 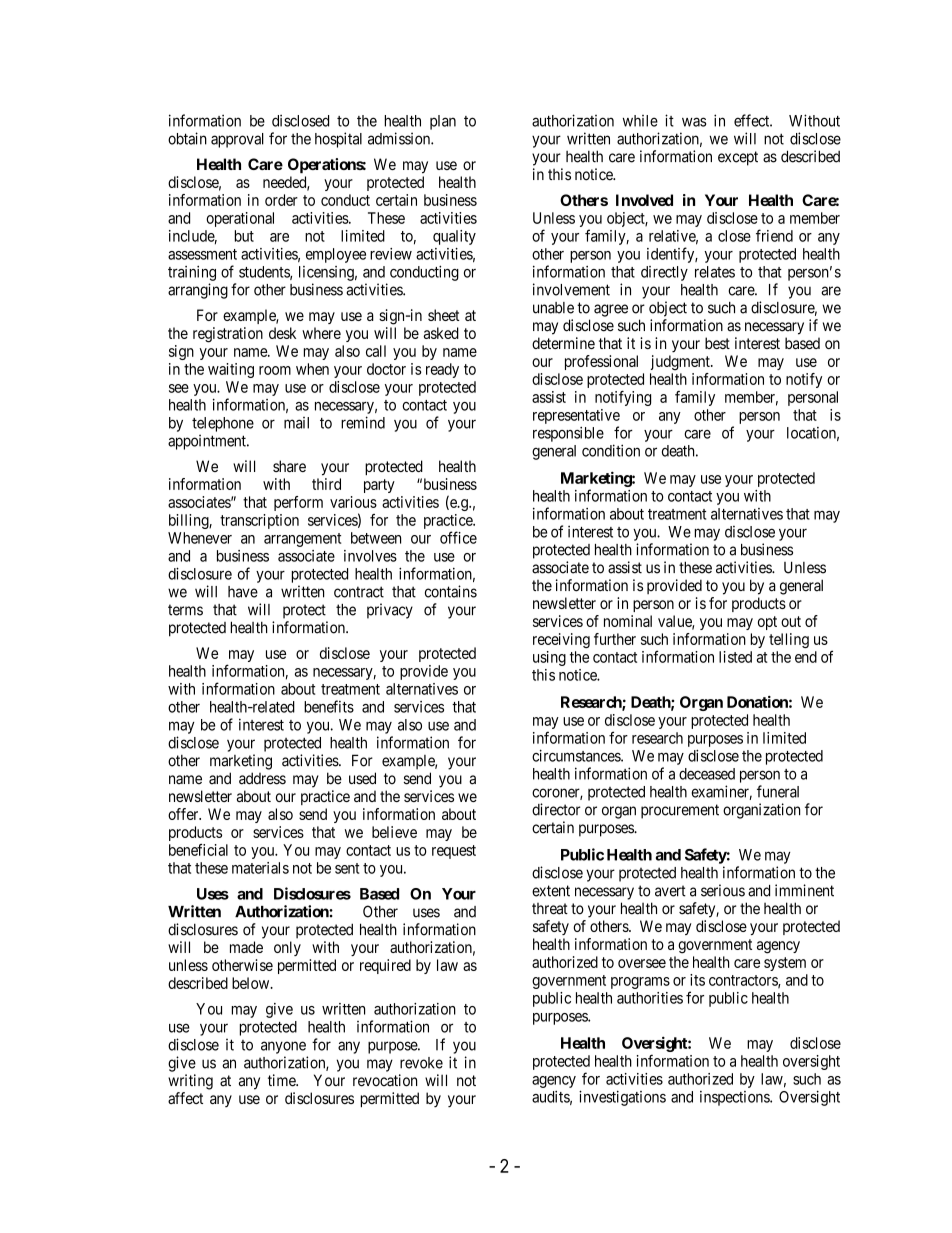 What do you see at coordinates (282, 1080) in the screenshot?
I see `time` at bounding box center [282, 1080].
